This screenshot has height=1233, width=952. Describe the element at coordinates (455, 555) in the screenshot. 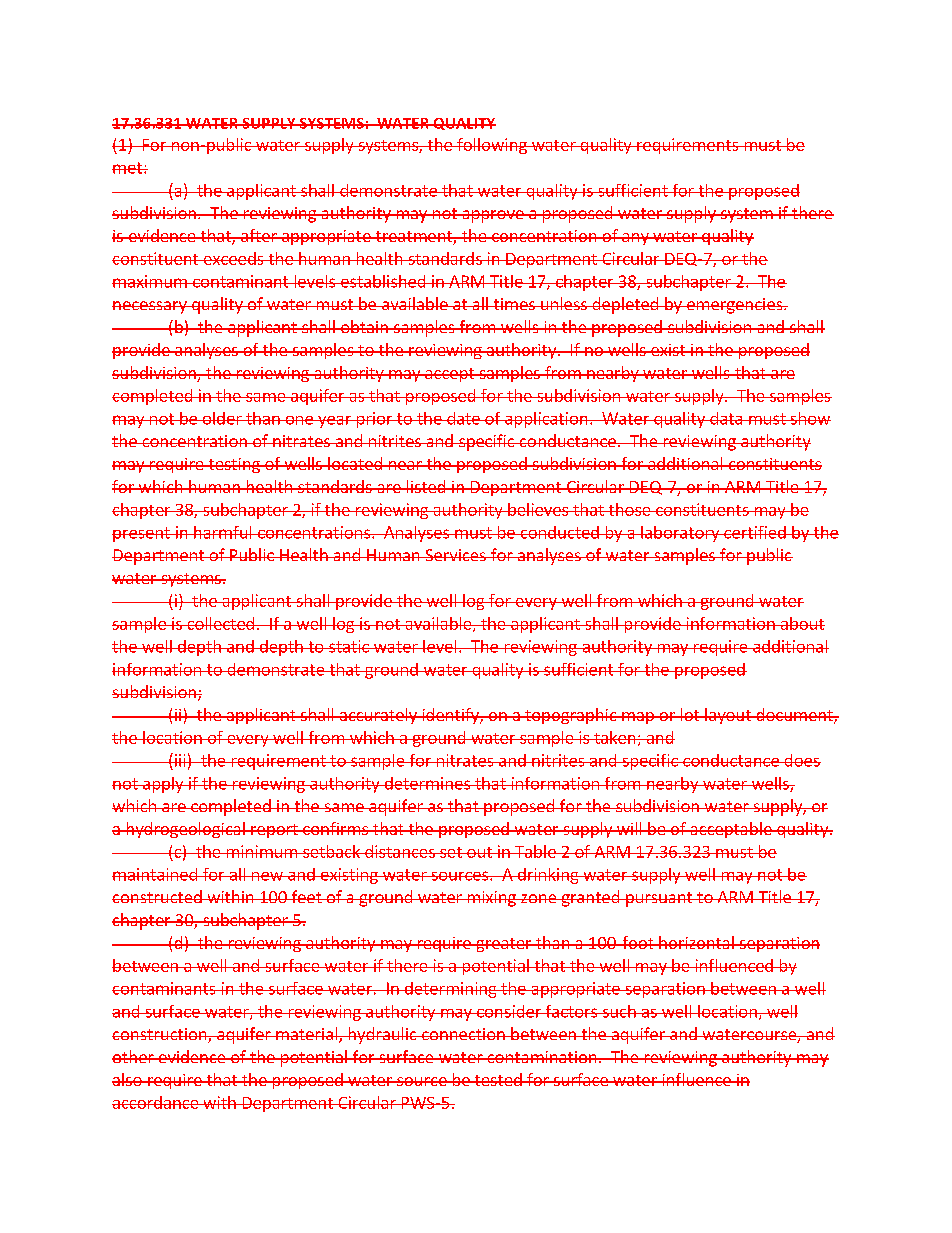

I see `Services` at that location.
